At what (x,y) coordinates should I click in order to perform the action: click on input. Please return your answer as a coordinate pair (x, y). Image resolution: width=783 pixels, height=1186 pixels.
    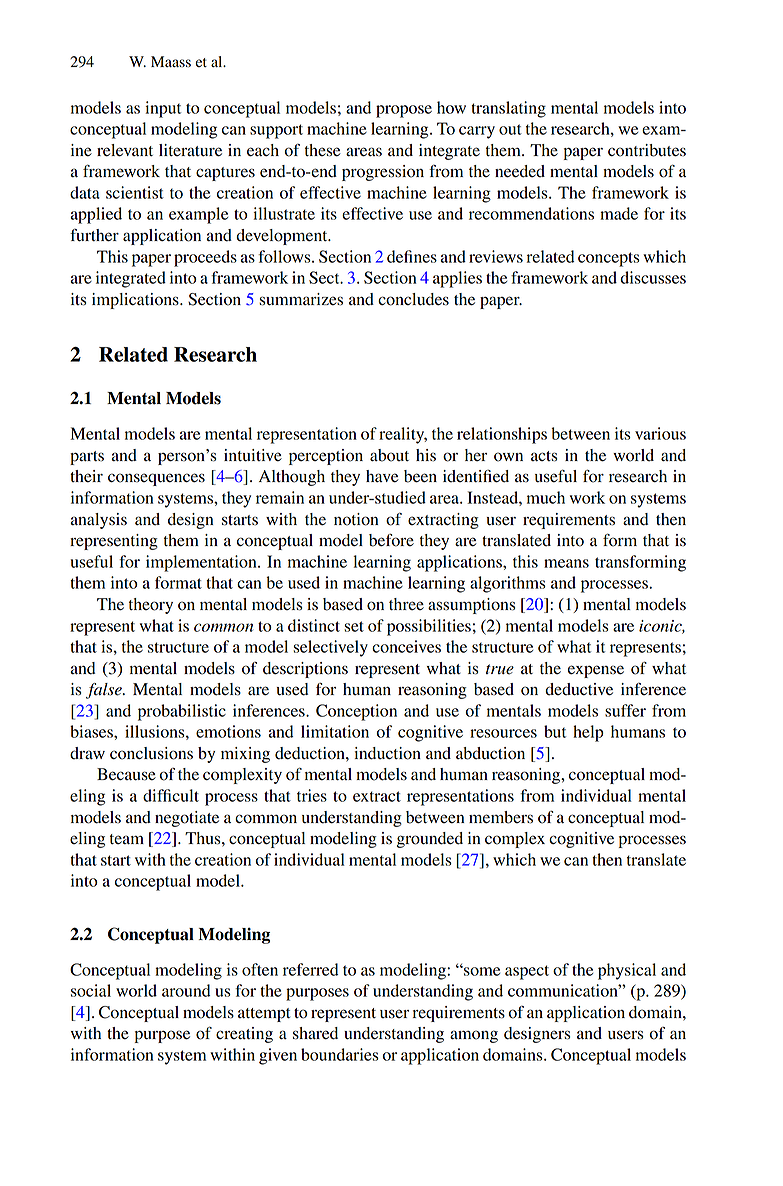
    Looking at the image, I should click on (163, 109).
